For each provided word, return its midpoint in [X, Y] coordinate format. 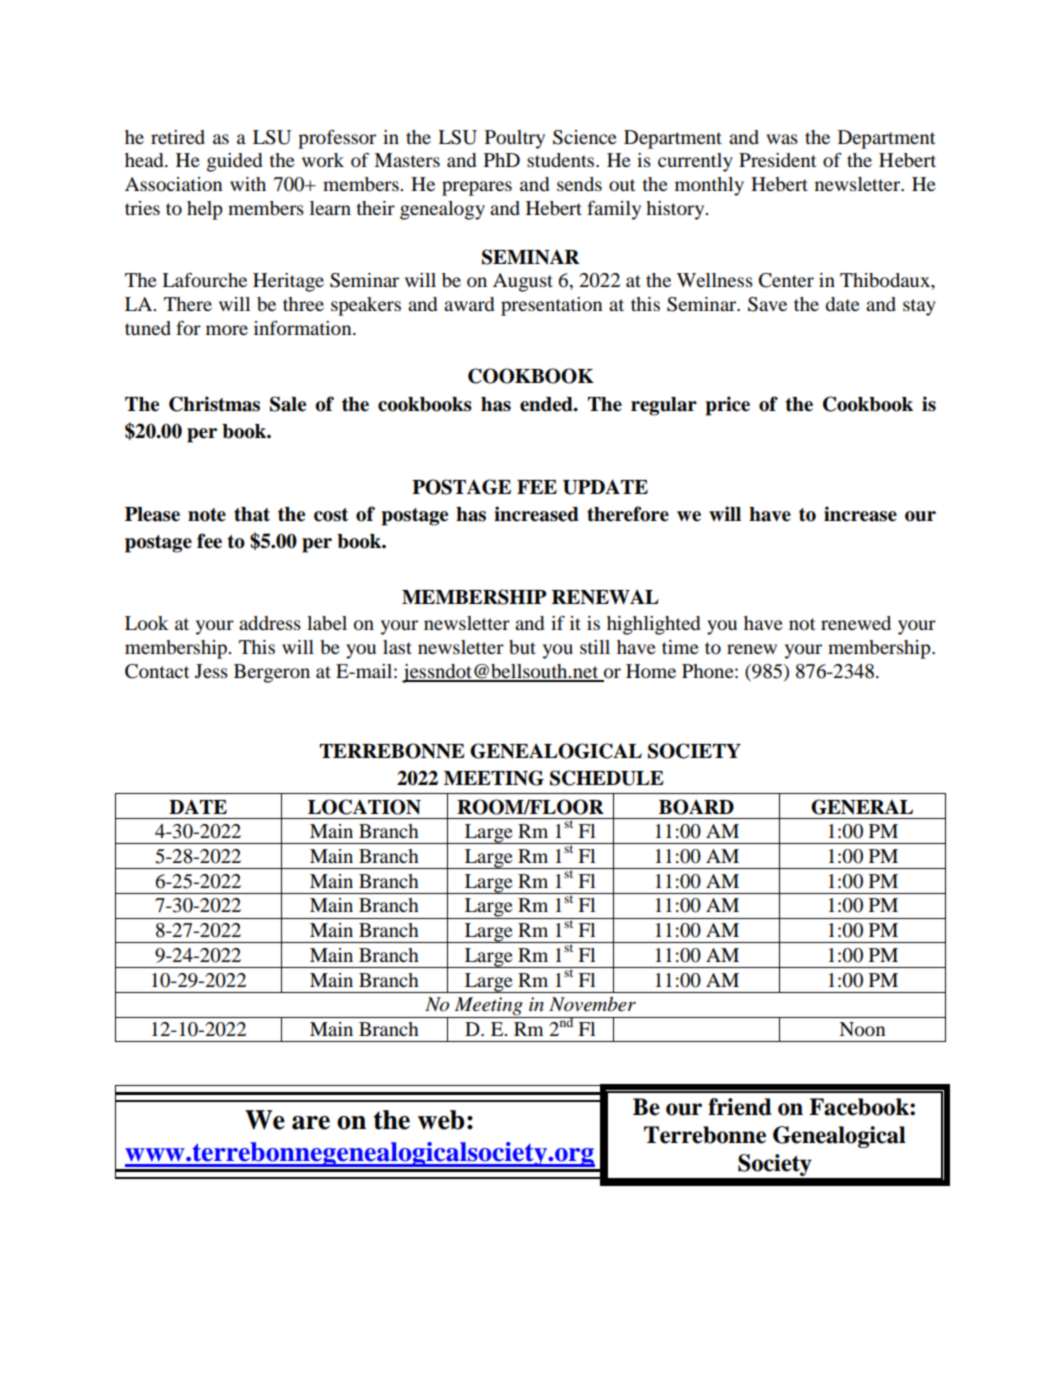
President [777, 160]
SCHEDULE [607, 778]
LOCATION [364, 807]
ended [547, 404]
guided [234, 162]
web [441, 1120]
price [727, 406]
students [562, 160]
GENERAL [862, 807]
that [252, 514]
